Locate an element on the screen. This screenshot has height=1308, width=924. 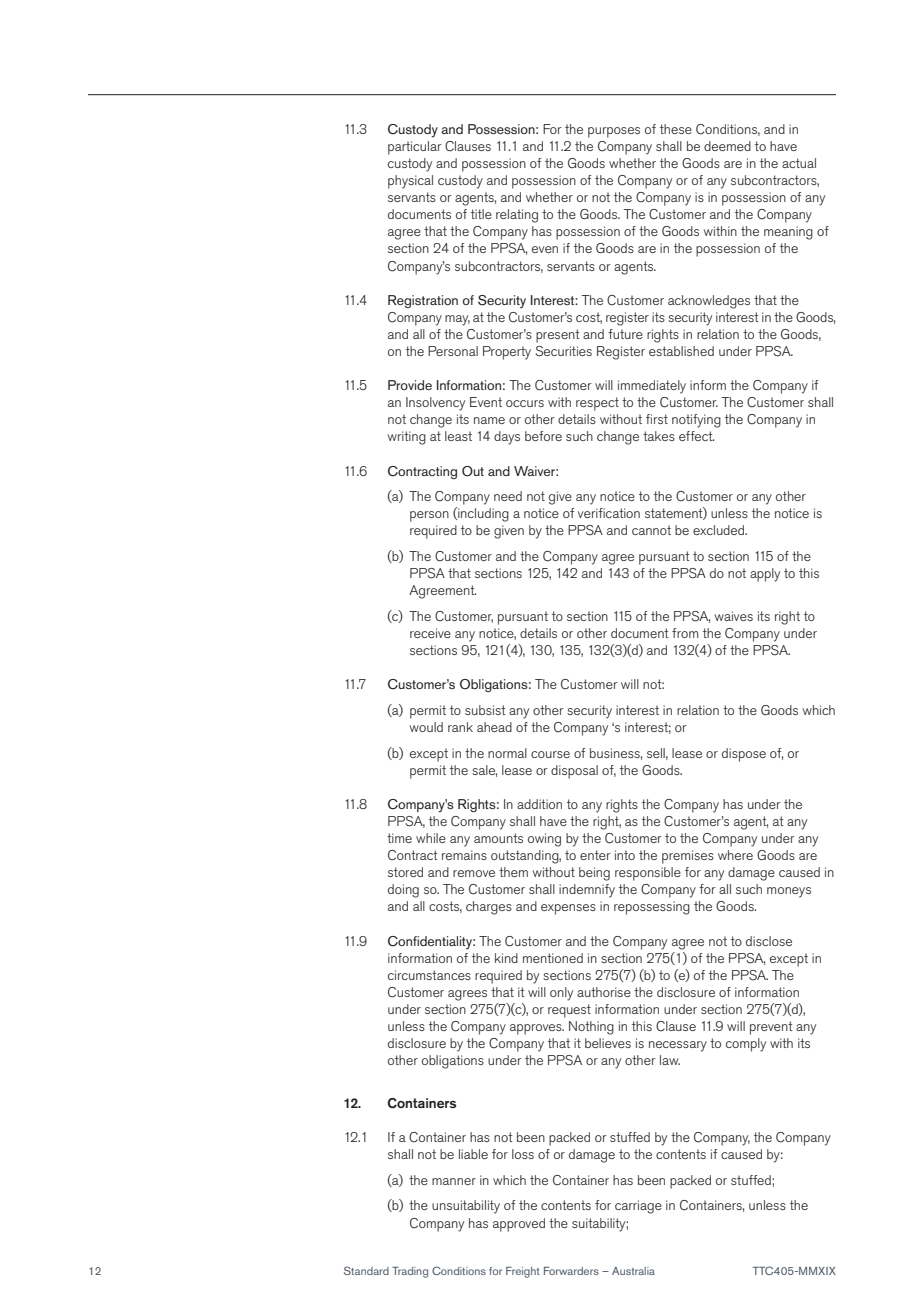
verification is located at coordinates (609, 513).
